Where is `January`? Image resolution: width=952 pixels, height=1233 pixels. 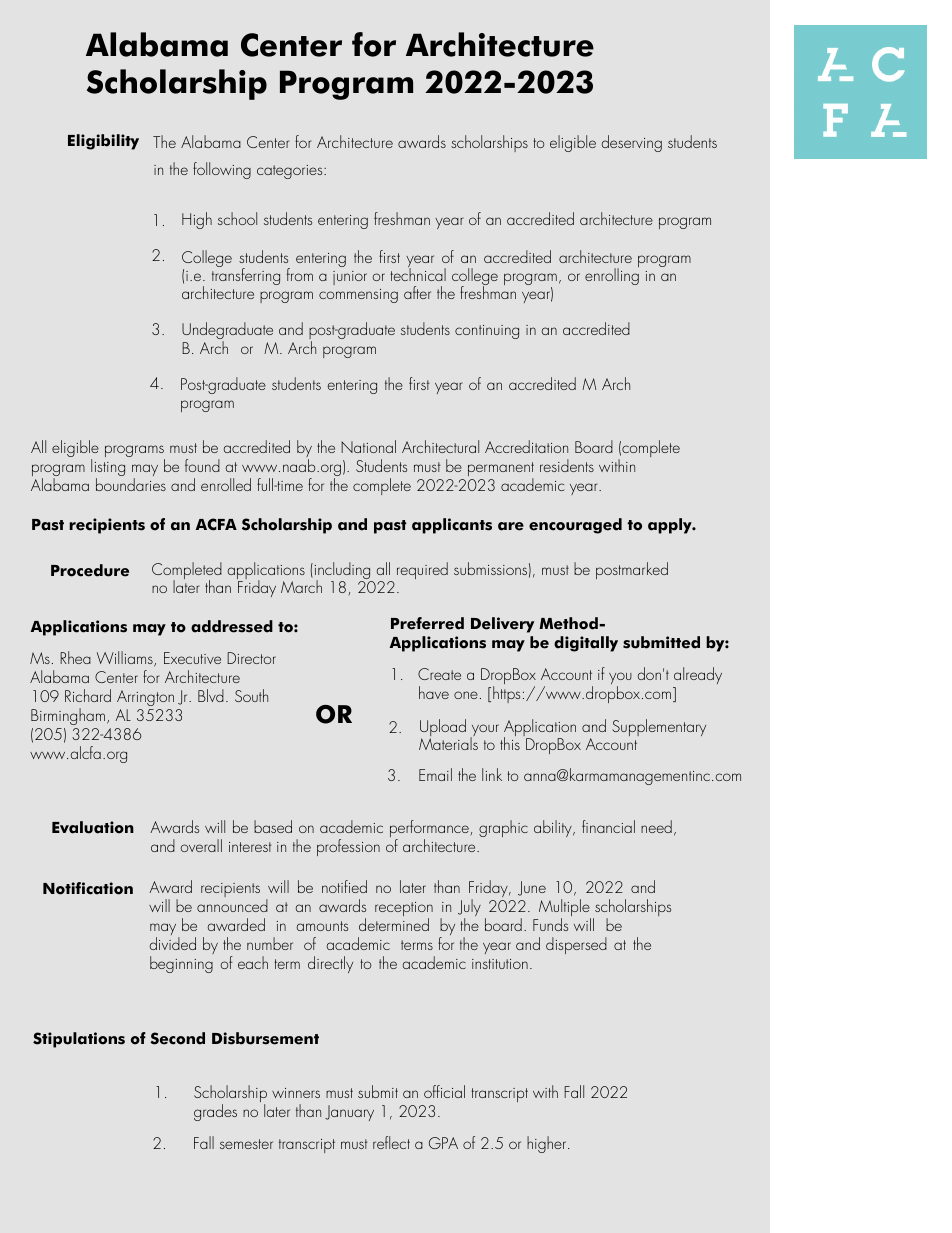
January is located at coordinates (349, 1113).
